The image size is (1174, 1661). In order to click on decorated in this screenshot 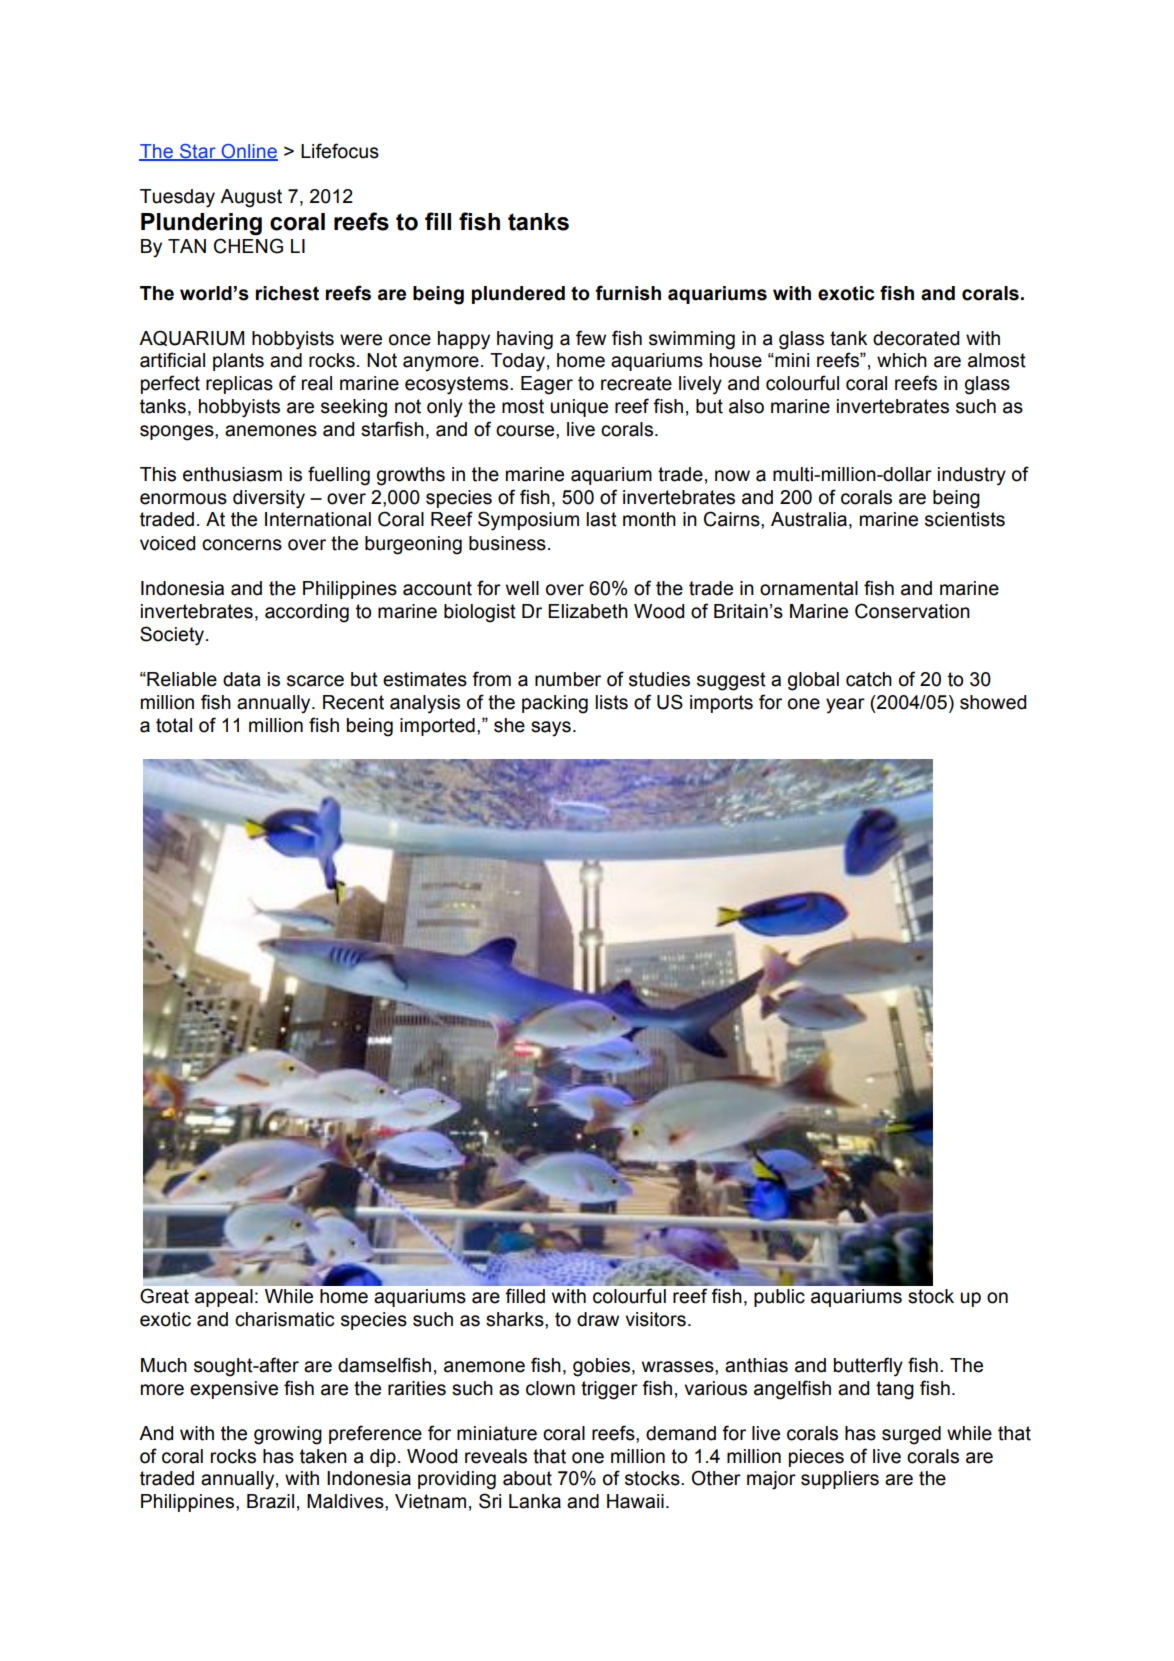, I will do `click(916, 338)`.
